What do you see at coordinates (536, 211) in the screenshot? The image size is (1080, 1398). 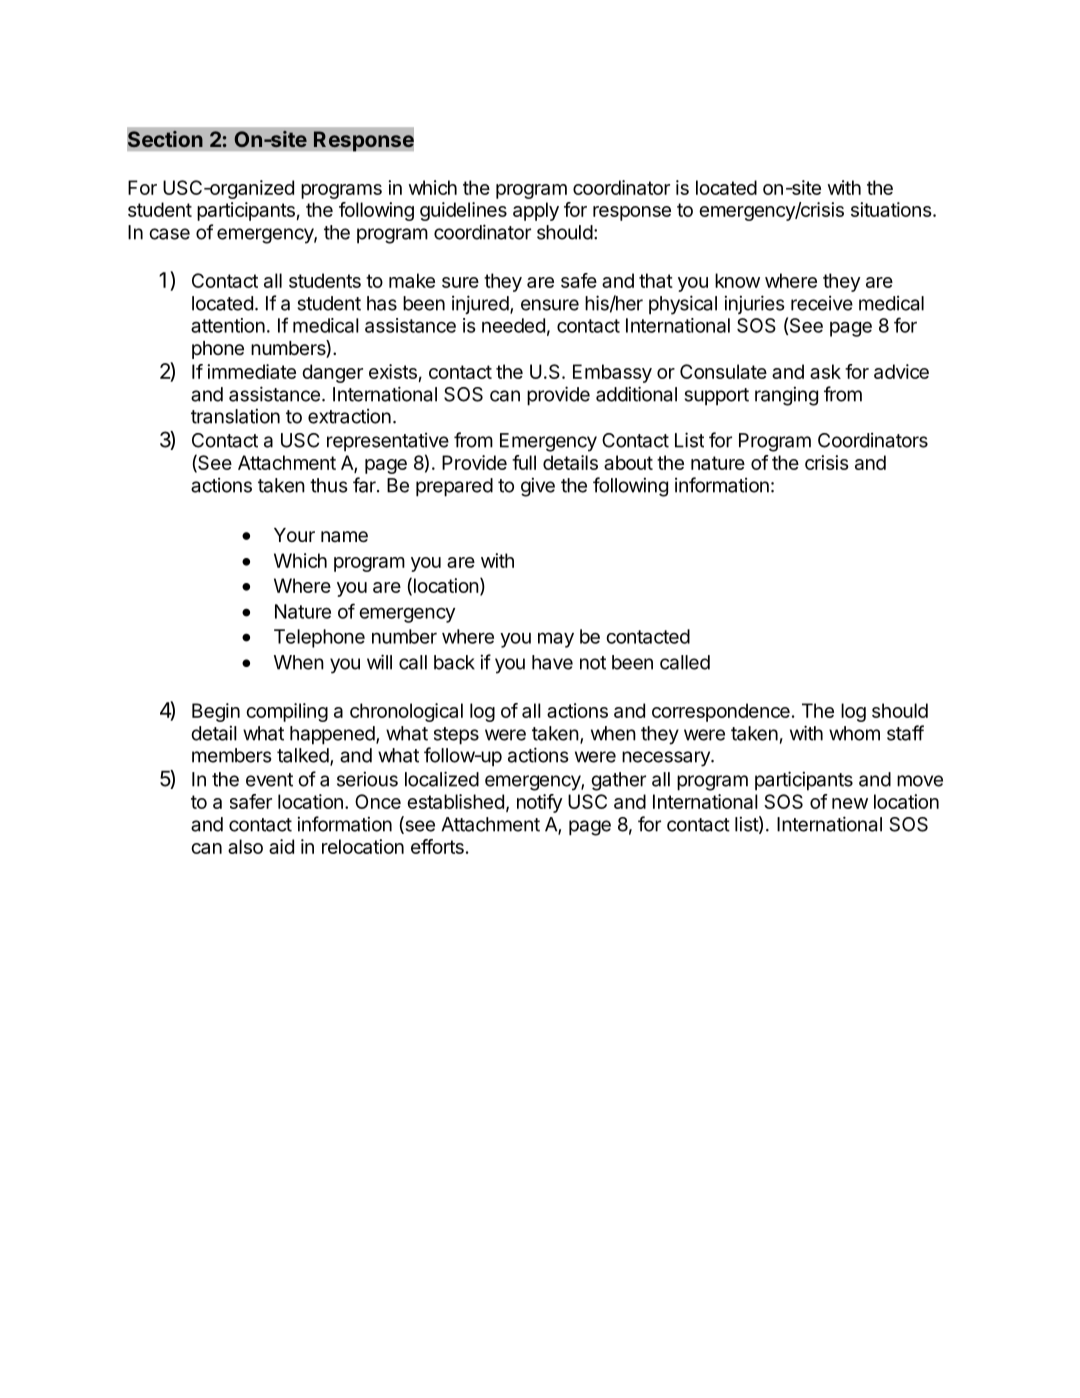 I see `apply` at bounding box center [536, 211].
